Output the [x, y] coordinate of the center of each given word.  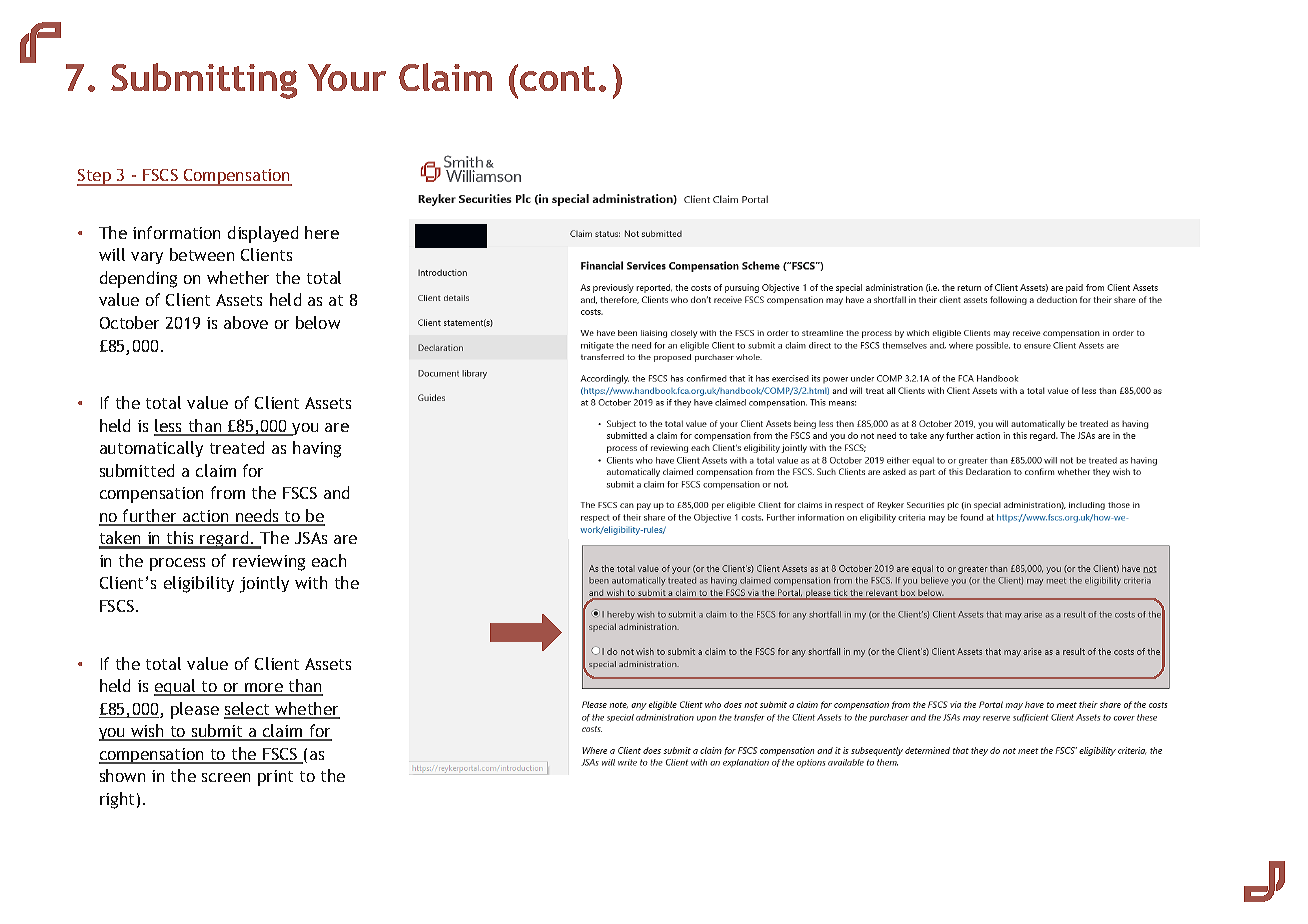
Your [347, 77]
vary [147, 258]
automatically [151, 449]
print [275, 778]
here [322, 232]
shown [122, 775]
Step [95, 177]
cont [557, 78]
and [336, 492]
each [329, 560]
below [318, 322]
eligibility [199, 584]
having [317, 449]
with [311, 582]
